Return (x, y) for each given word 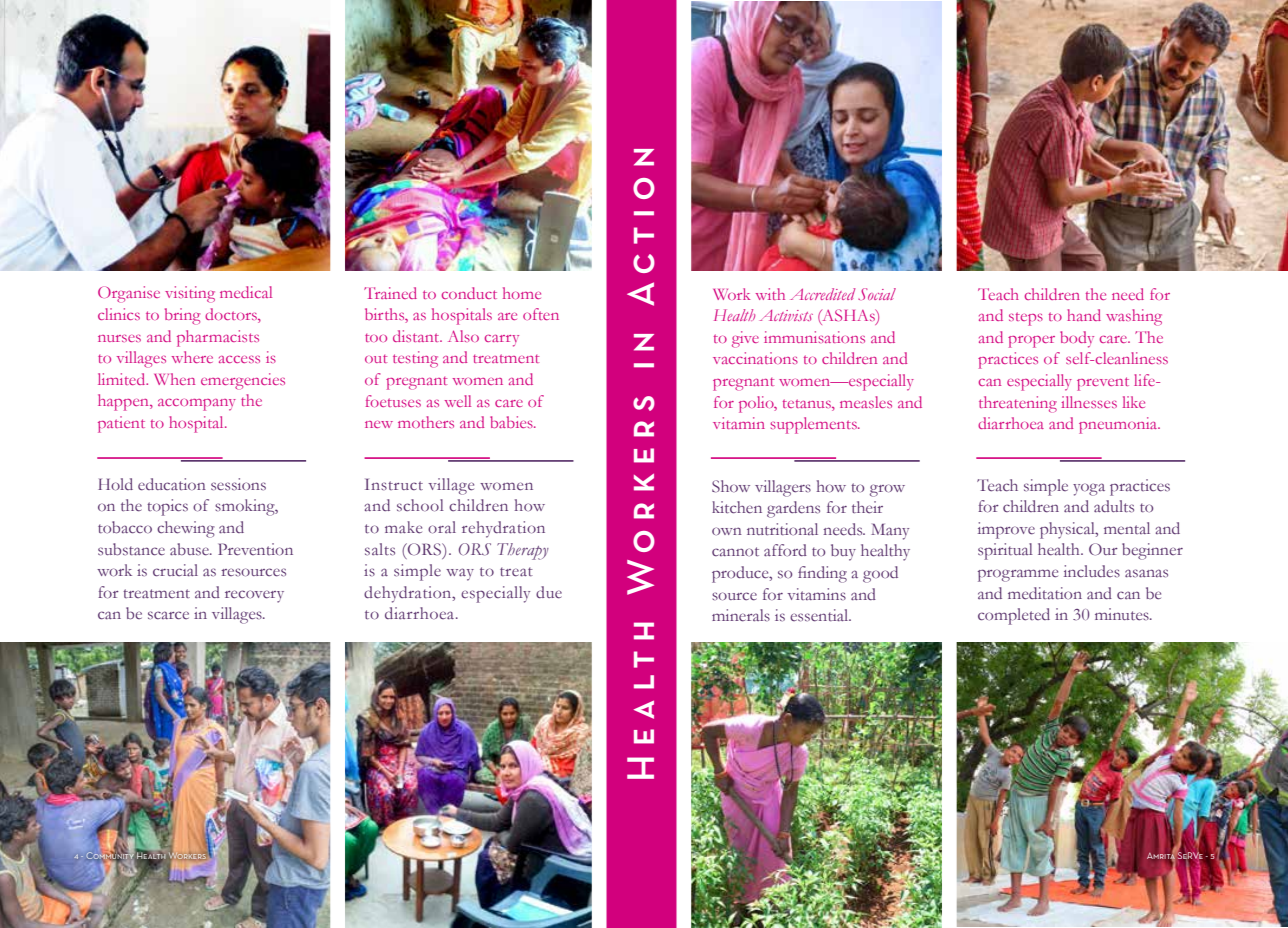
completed (1014, 616)
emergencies (243, 381)
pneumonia (1119, 425)
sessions (238, 484)
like (1134, 402)
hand (1084, 315)
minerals (741, 615)
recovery (254, 596)
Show (731, 486)
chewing (186, 529)
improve (1006, 530)
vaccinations (755, 358)
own (727, 531)
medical (246, 292)
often (541, 314)
